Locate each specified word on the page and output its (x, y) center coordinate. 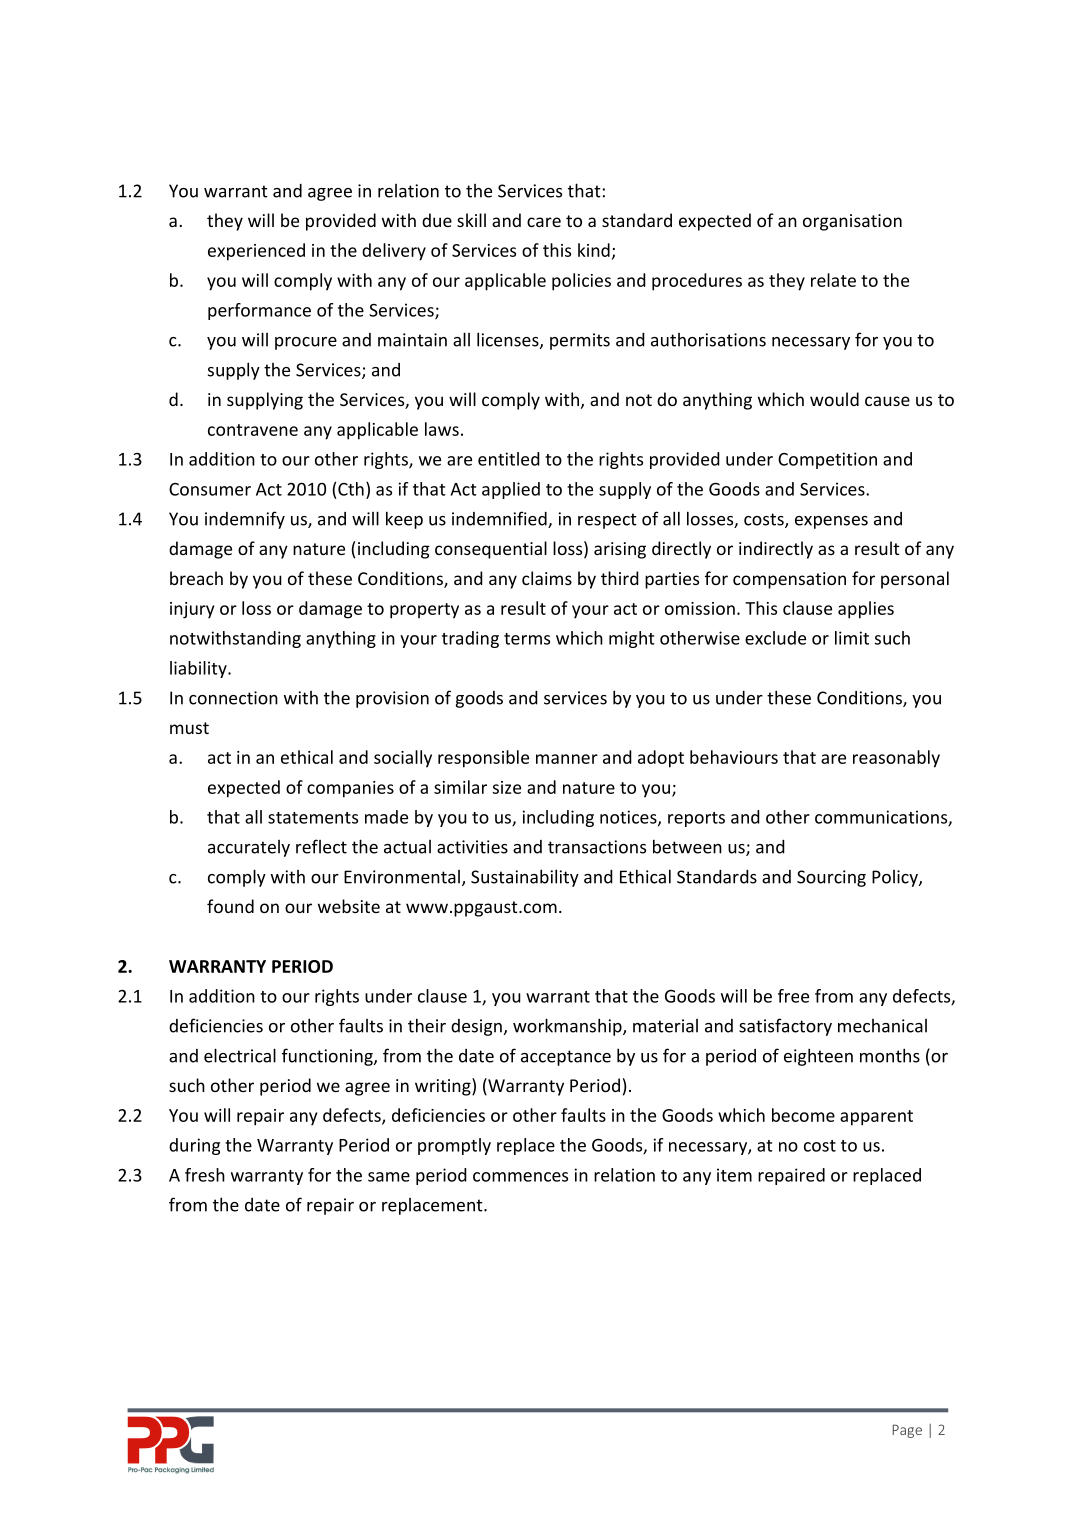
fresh (205, 1175)
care (544, 222)
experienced (256, 252)
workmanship (568, 1027)
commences (520, 1177)
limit (852, 638)
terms (527, 639)
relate (833, 280)
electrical (240, 1055)
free (793, 996)
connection (233, 698)
